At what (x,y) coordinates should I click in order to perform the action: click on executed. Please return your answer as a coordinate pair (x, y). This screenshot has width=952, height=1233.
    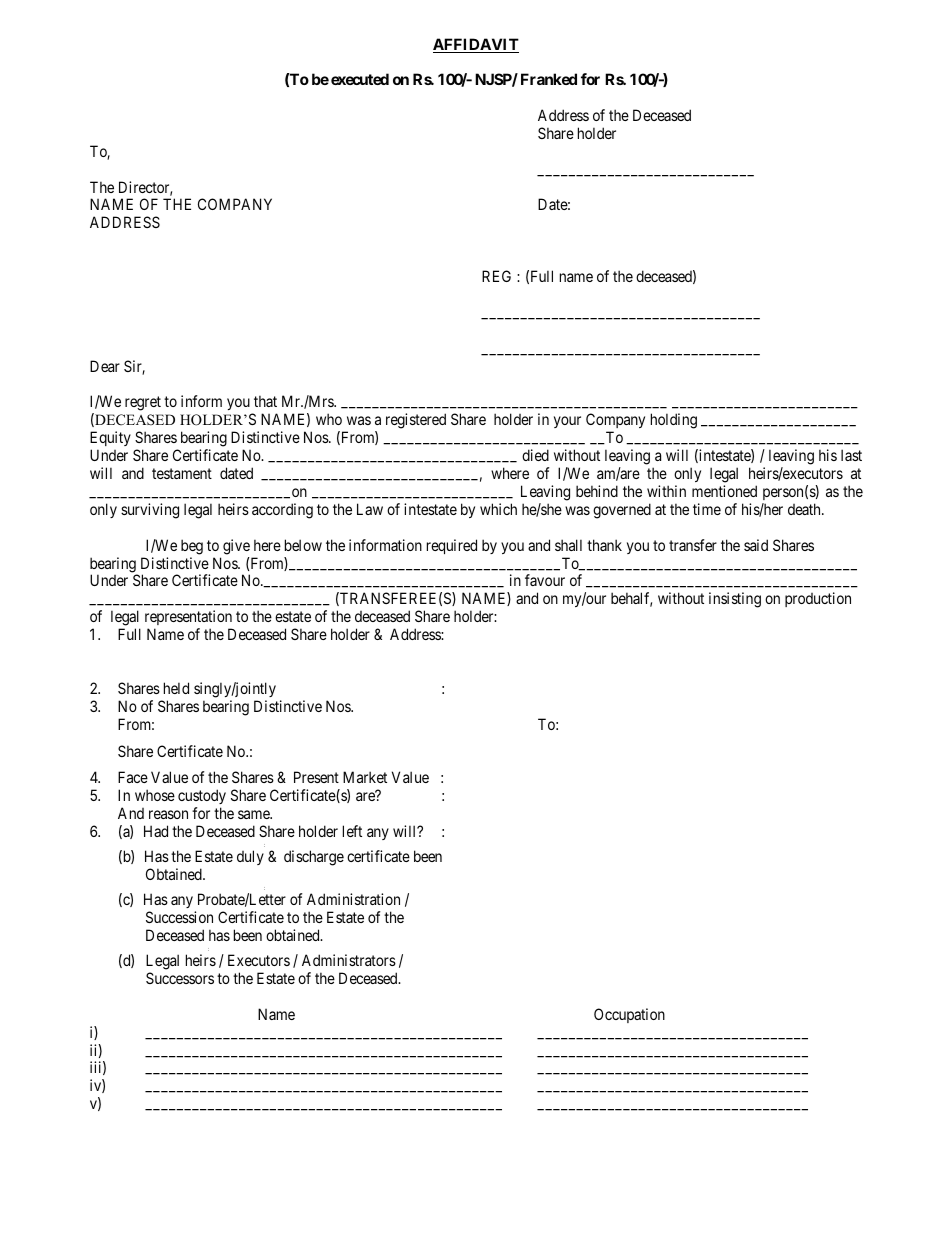
    Looking at the image, I should click on (360, 79).
